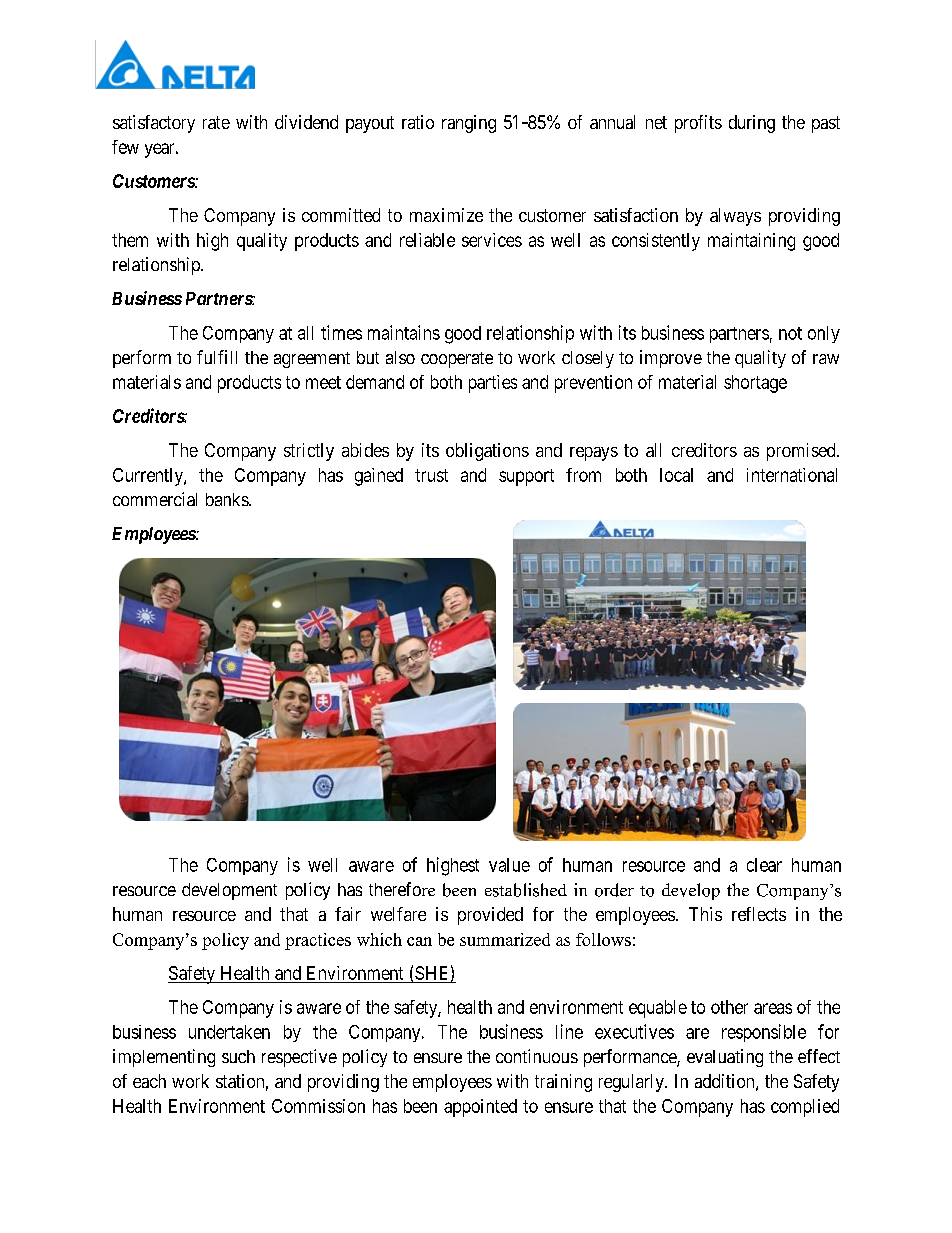  Describe the element at coordinates (469, 124) in the screenshot. I see `ranging` at that location.
